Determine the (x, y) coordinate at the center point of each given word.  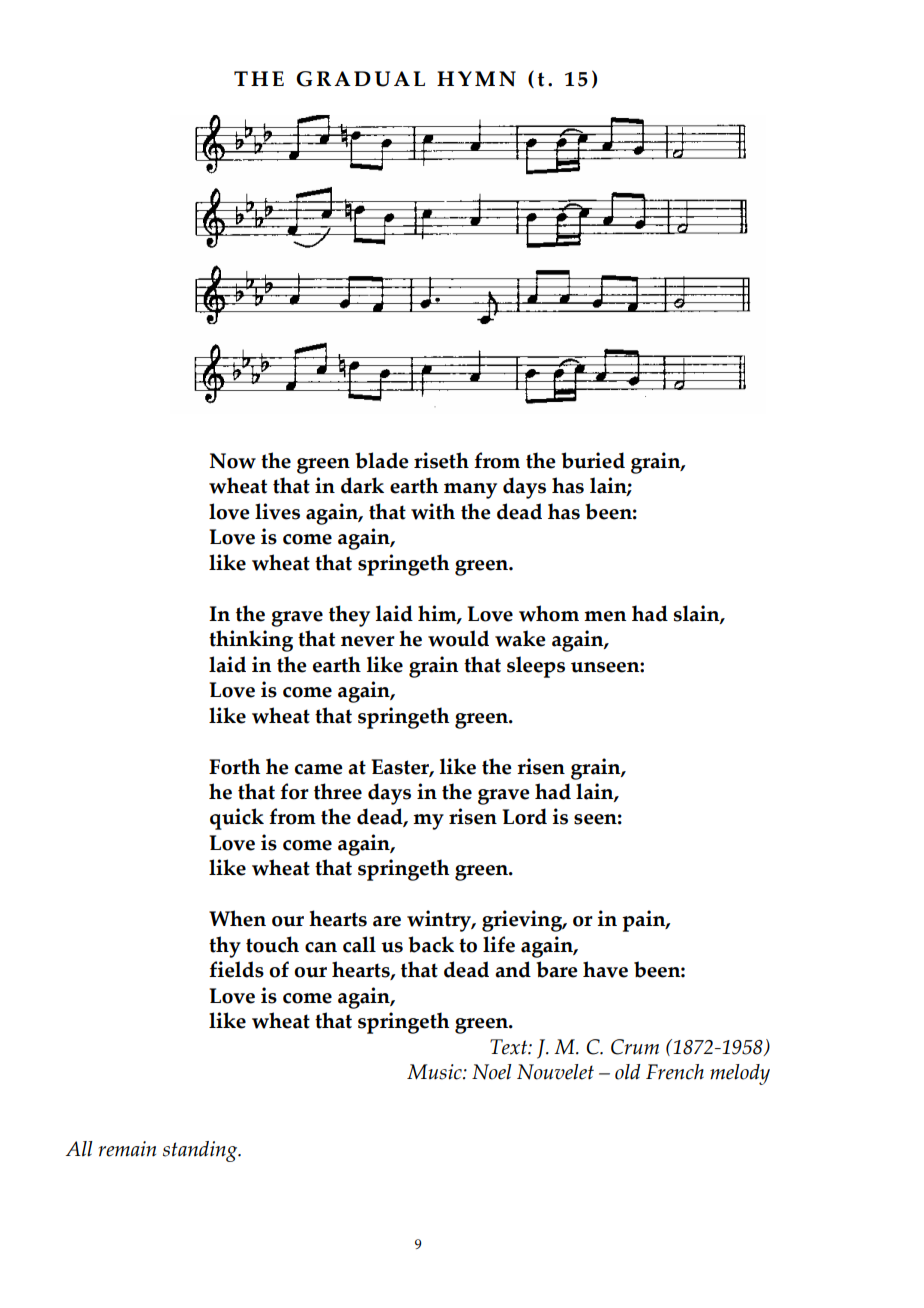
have (605, 969)
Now (232, 461)
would (458, 638)
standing (201, 1151)
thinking (251, 641)
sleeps (536, 667)
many (470, 491)
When (237, 918)
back (431, 944)
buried (593, 460)
